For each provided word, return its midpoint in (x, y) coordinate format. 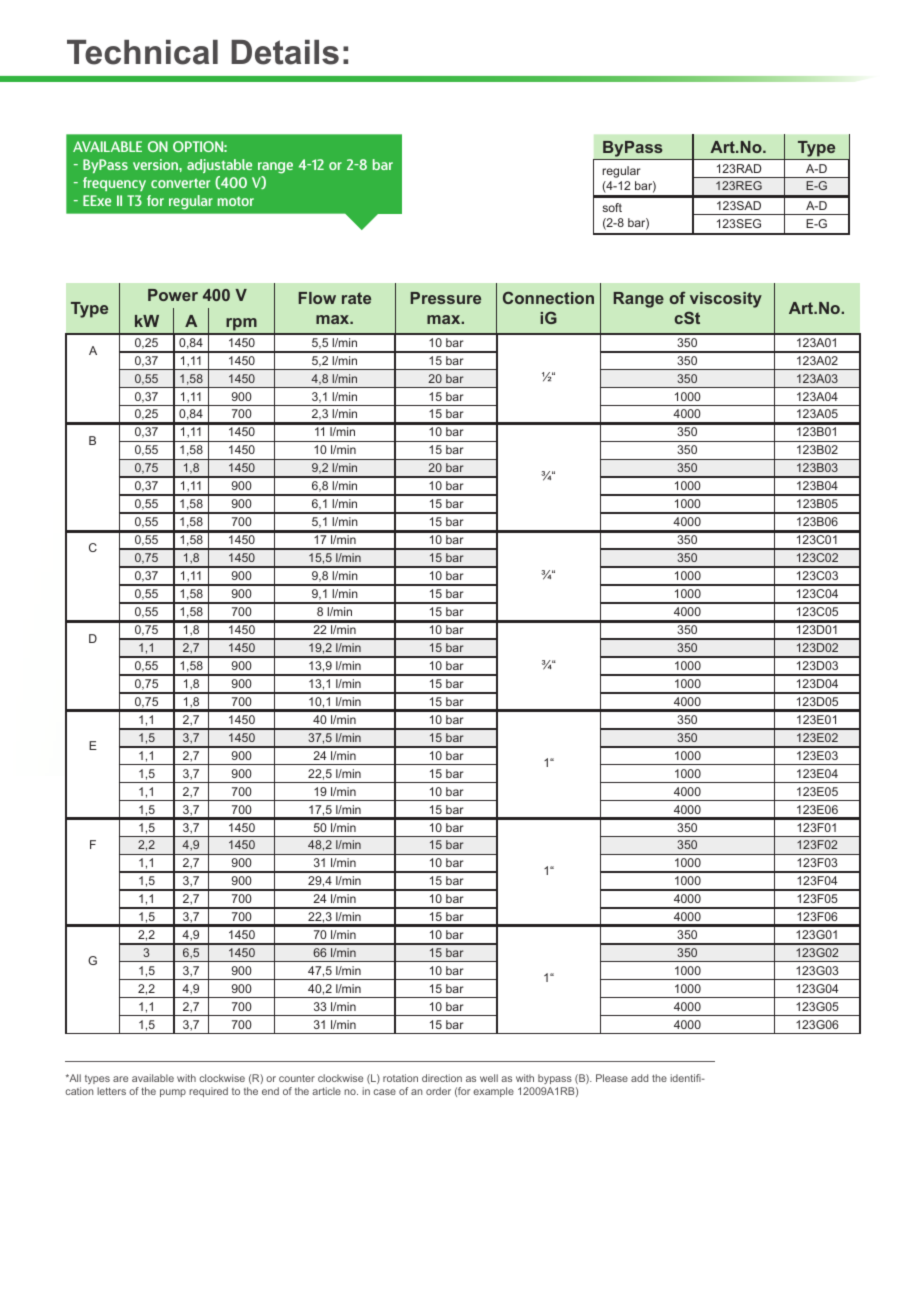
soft (612, 207)
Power (173, 295)
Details (285, 52)
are (120, 1079)
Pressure (446, 298)
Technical (142, 52)
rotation (400, 1078)
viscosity (726, 300)
